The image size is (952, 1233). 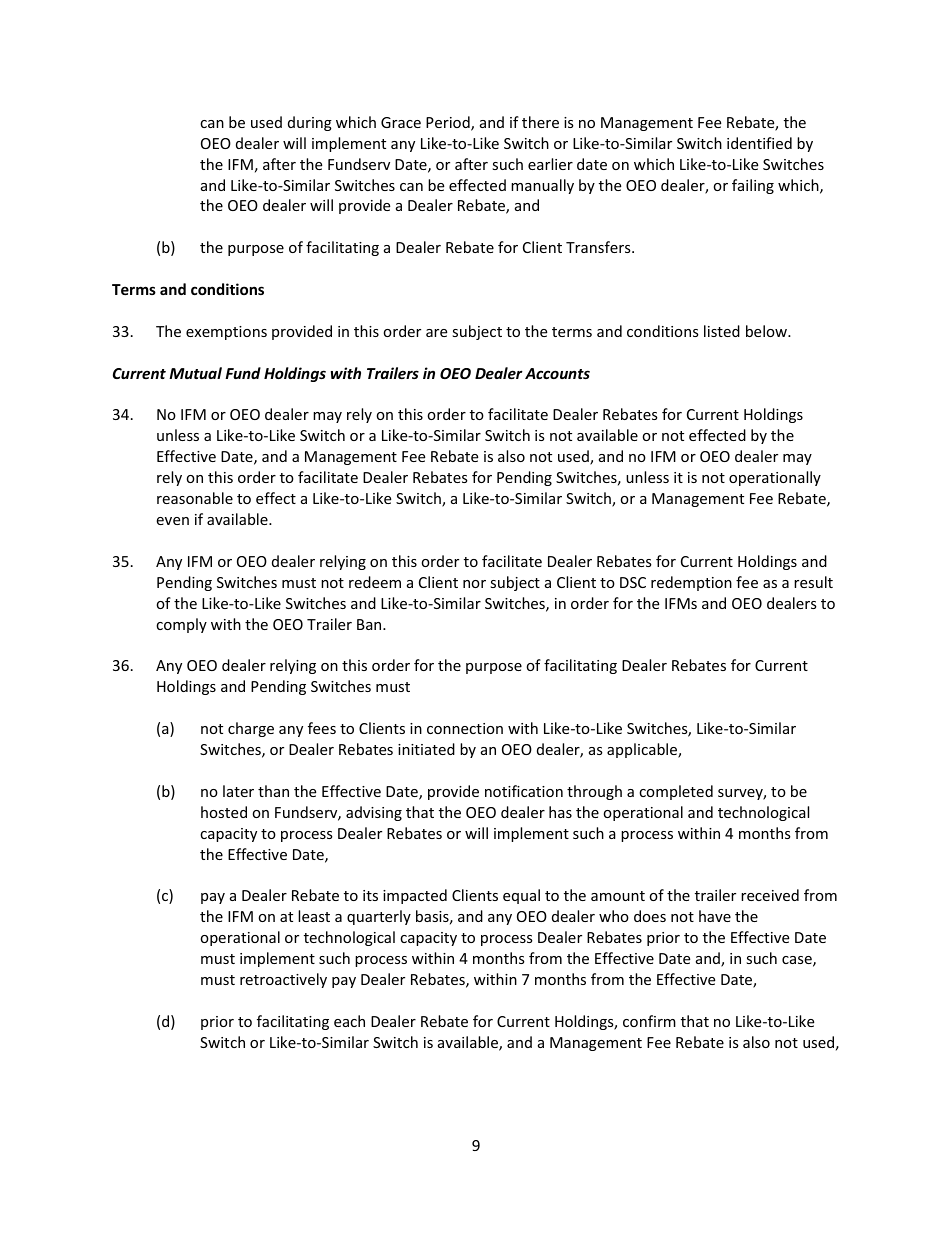 What do you see at coordinates (449, 123) in the screenshot?
I see `Period` at bounding box center [449, 123].
